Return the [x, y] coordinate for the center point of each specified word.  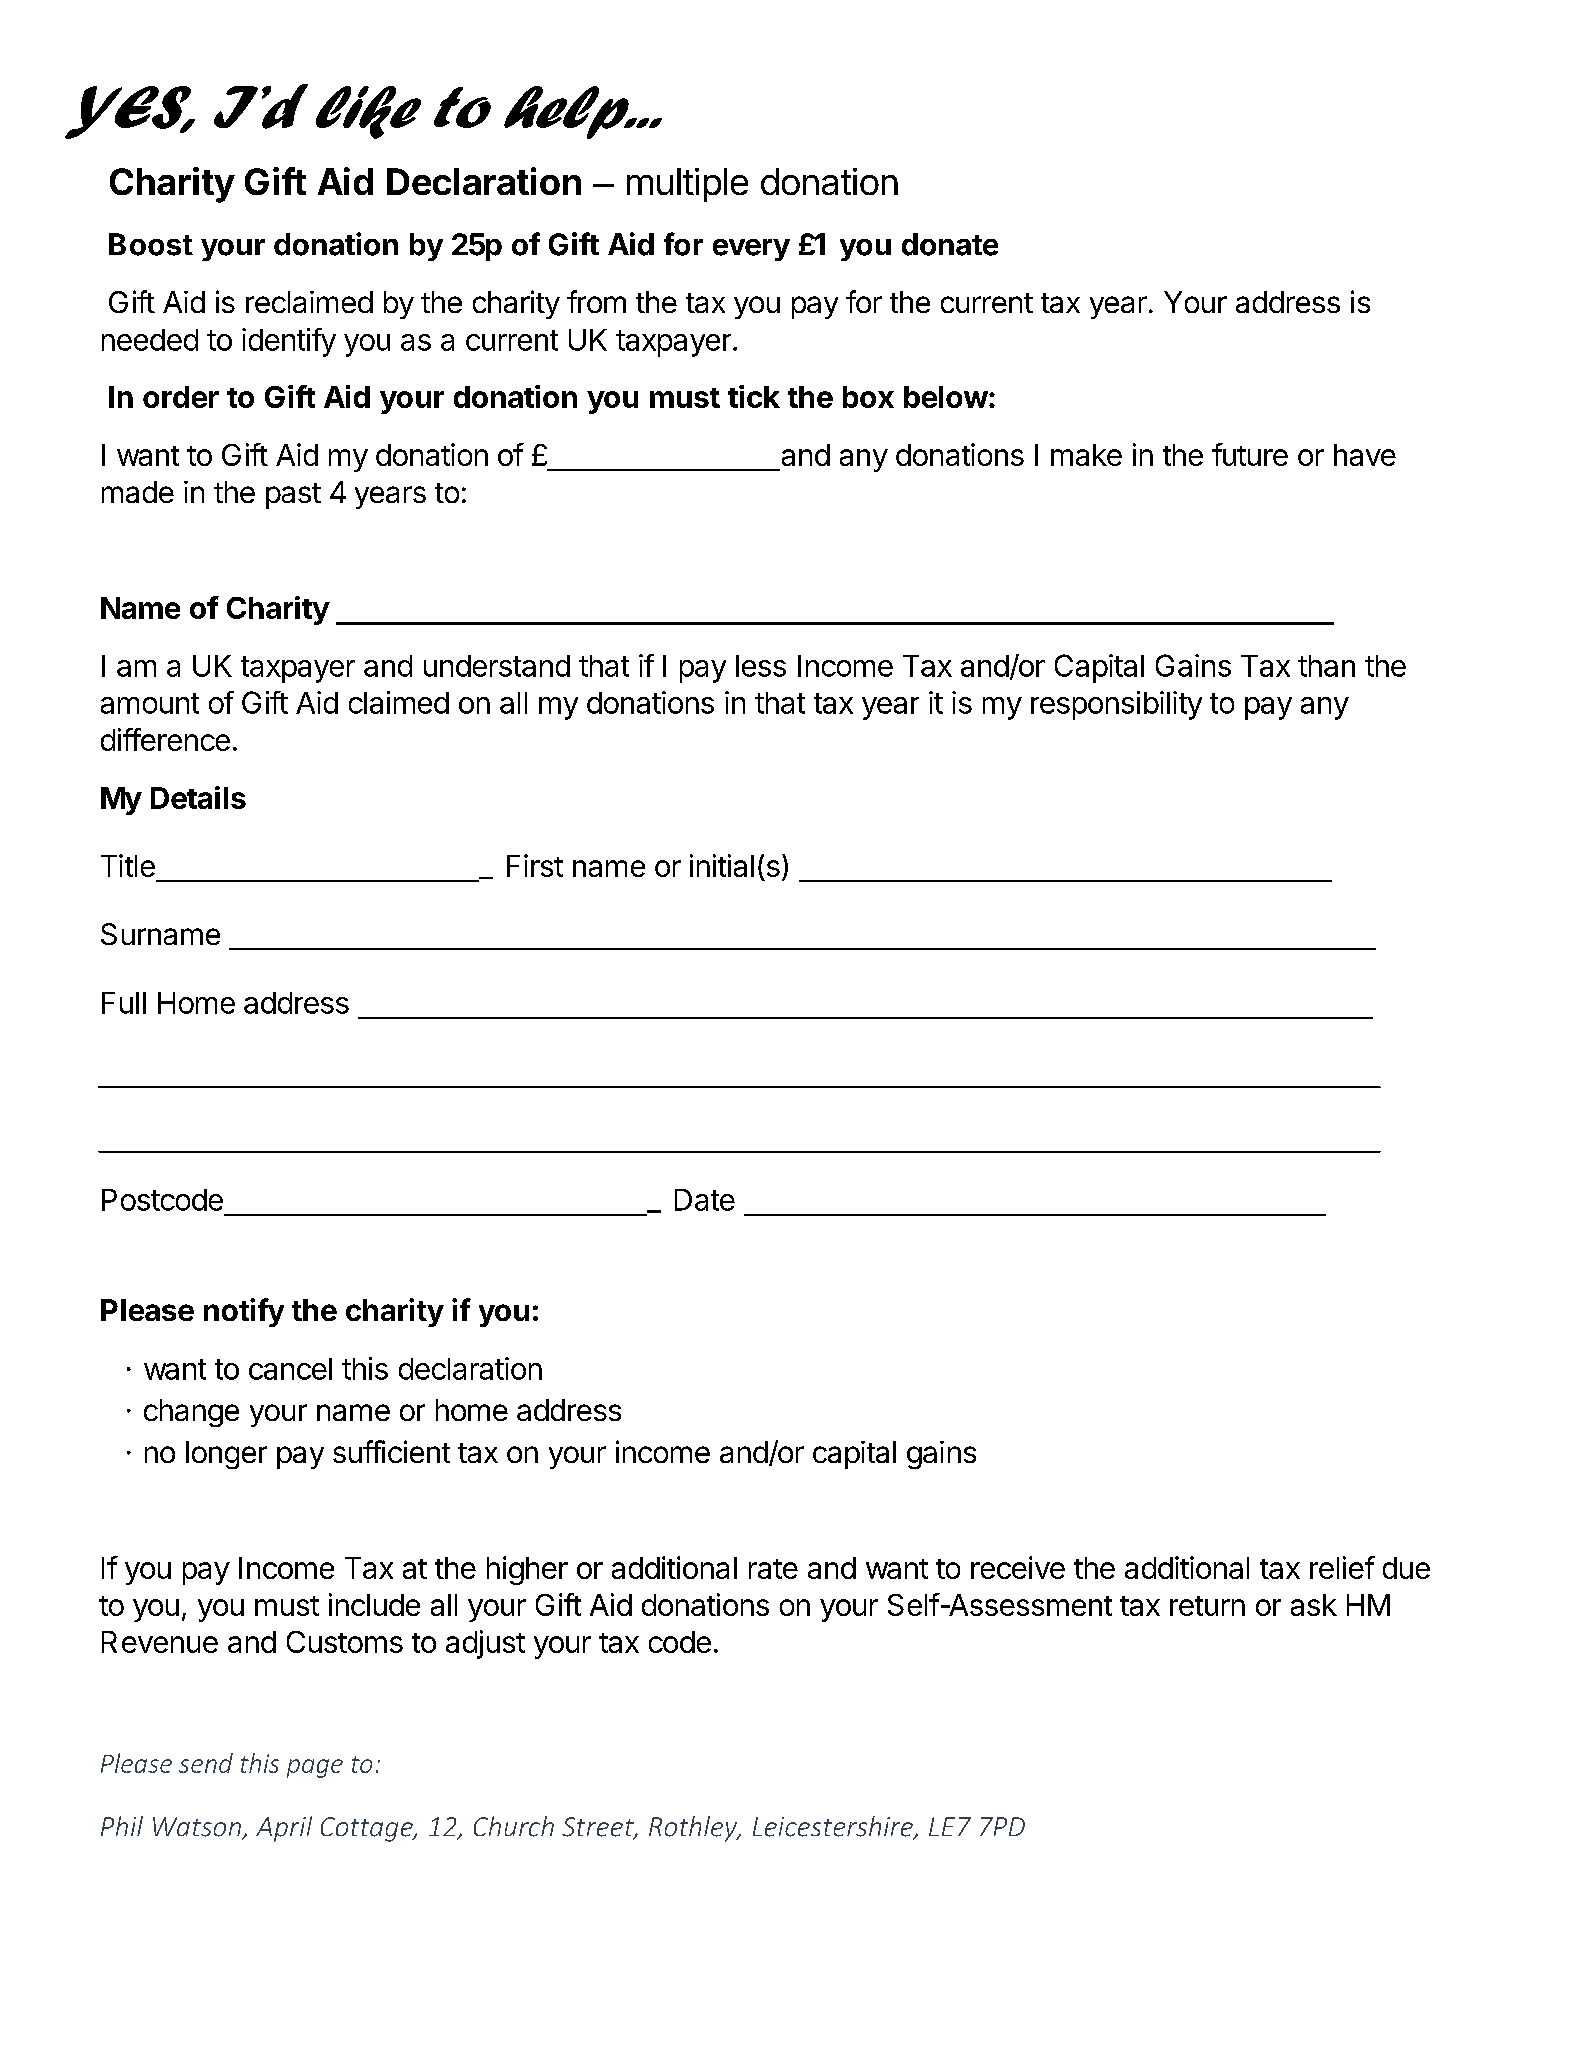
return [1207, 1606]
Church [514, 1826]
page [315, 1768]
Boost [151, 244]
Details [198, 797]
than [1326, 666]
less [761, 666]
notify [244, 1312]
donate [950, 244]
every [751, 250]
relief [1342, 1567]
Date [705, 1200]
